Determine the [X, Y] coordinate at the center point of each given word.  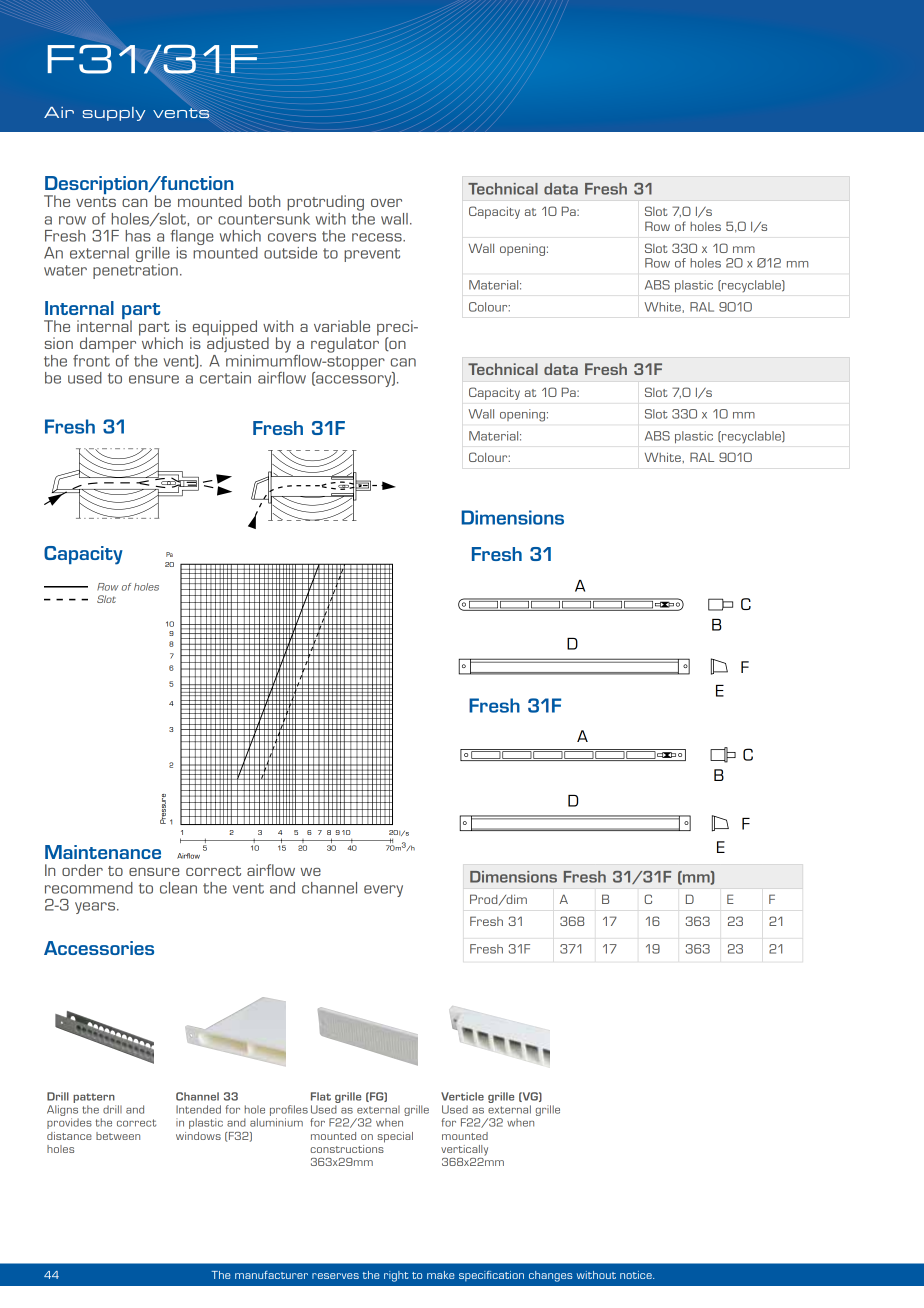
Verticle [462, 1096]
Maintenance [103, 852]
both [264, 201]
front [91, 361]
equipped [223, 329]
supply [114, 114]
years [96, 908]
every [383, 891]
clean [178, 888]
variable [342, 326]
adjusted [238, 343]
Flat [321, 1096]
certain [225, 378]
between [118, 1136]
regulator [345, 344]
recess [378, 237]
